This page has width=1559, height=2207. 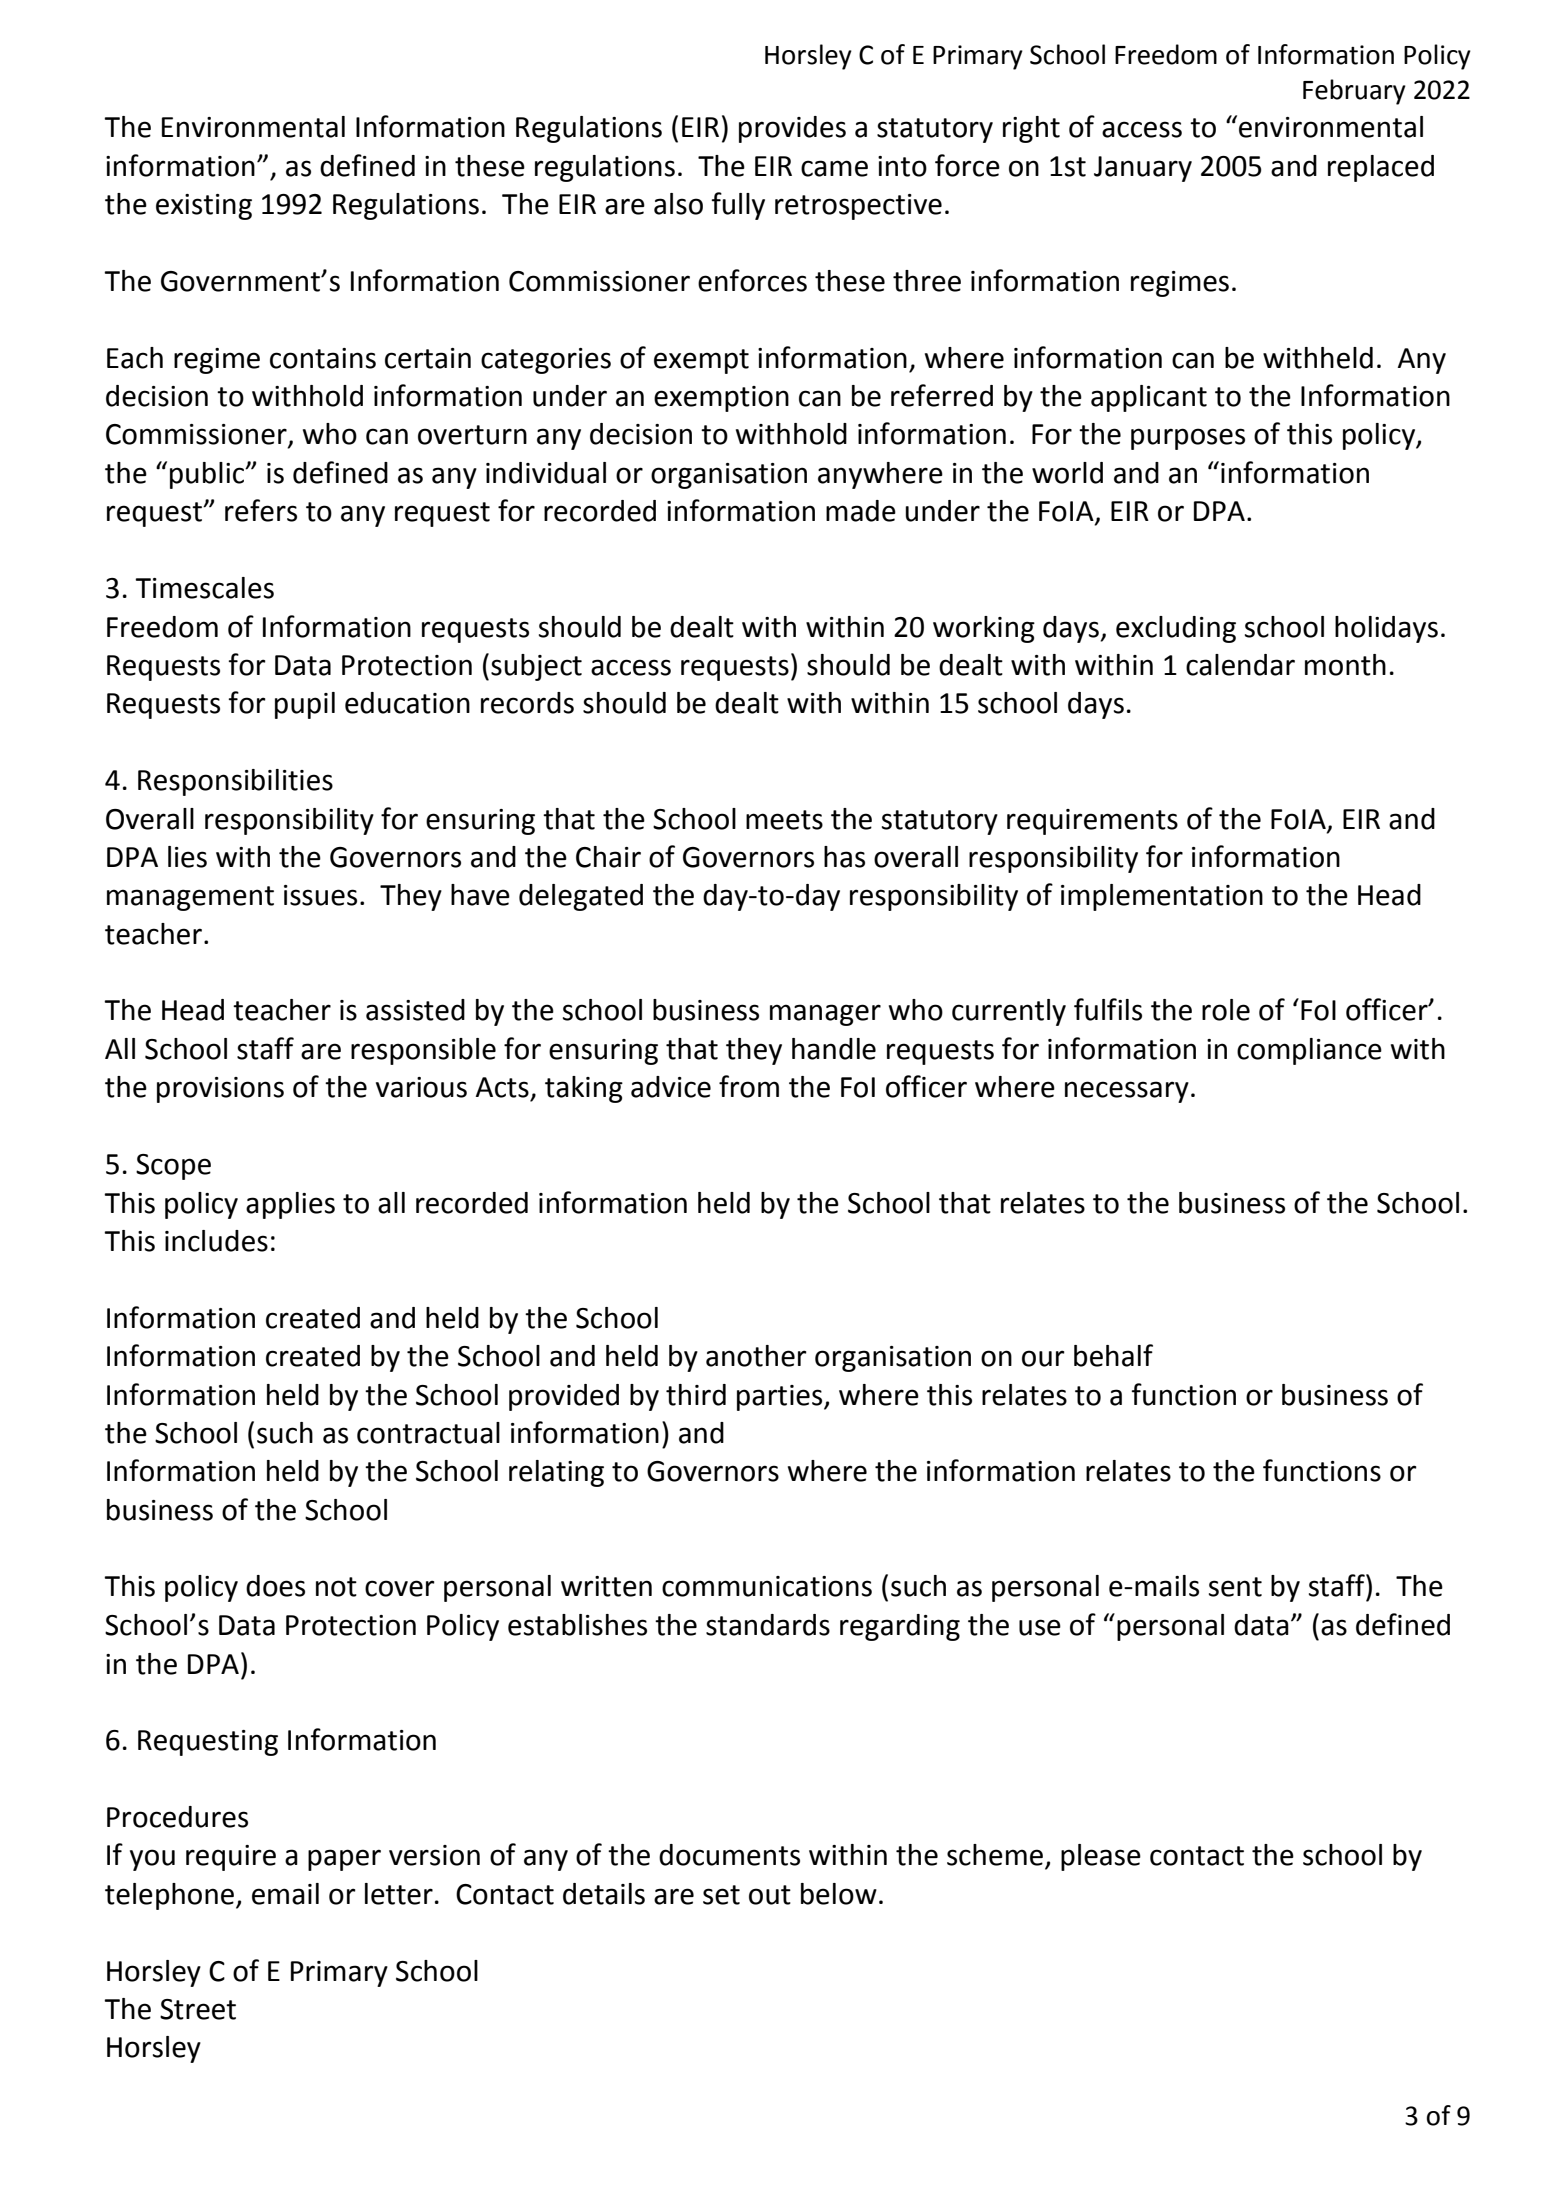 I want to click on role, so click(x=1226, y=1010).
